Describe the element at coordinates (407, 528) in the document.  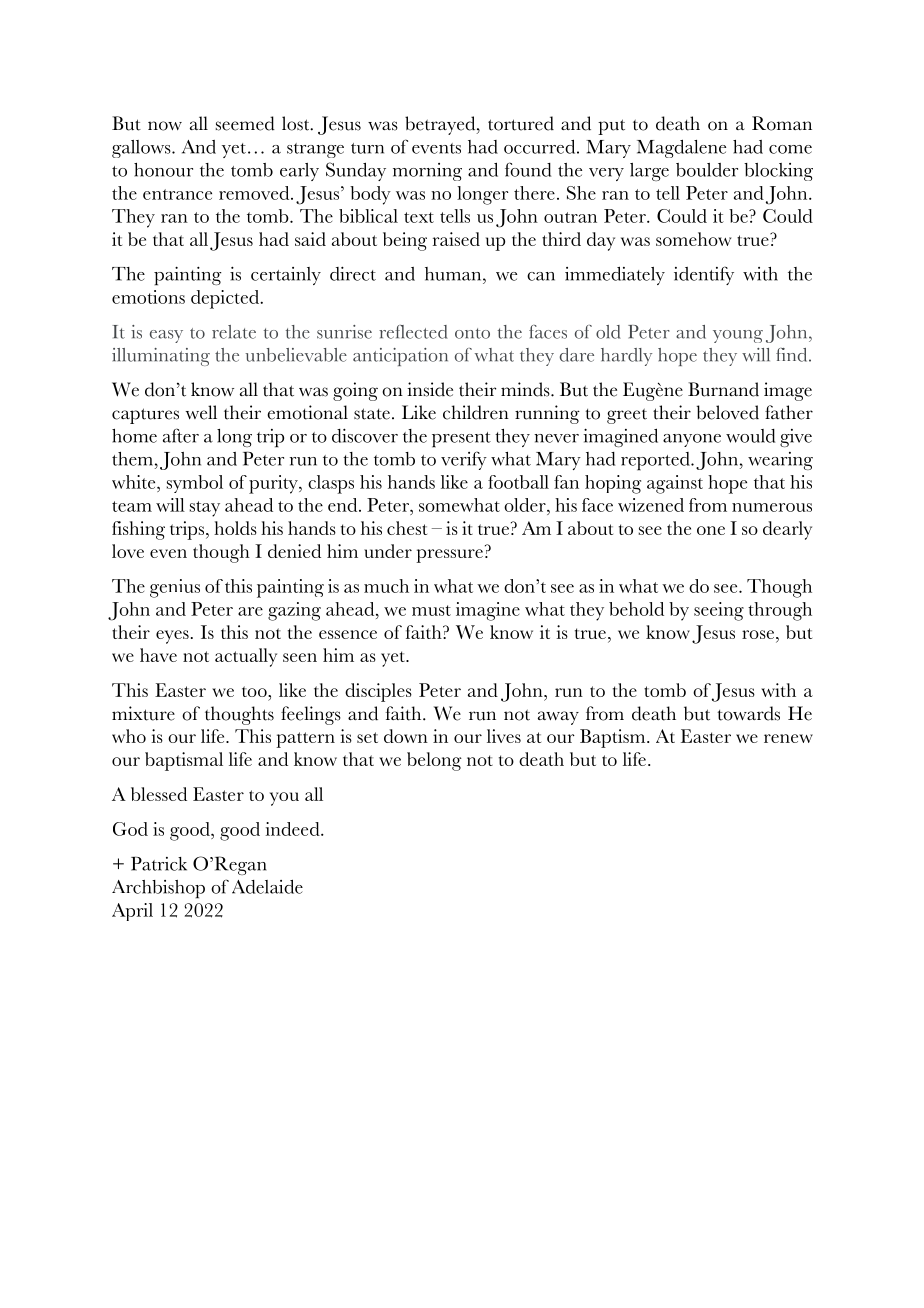
I see `chest` at that location.
